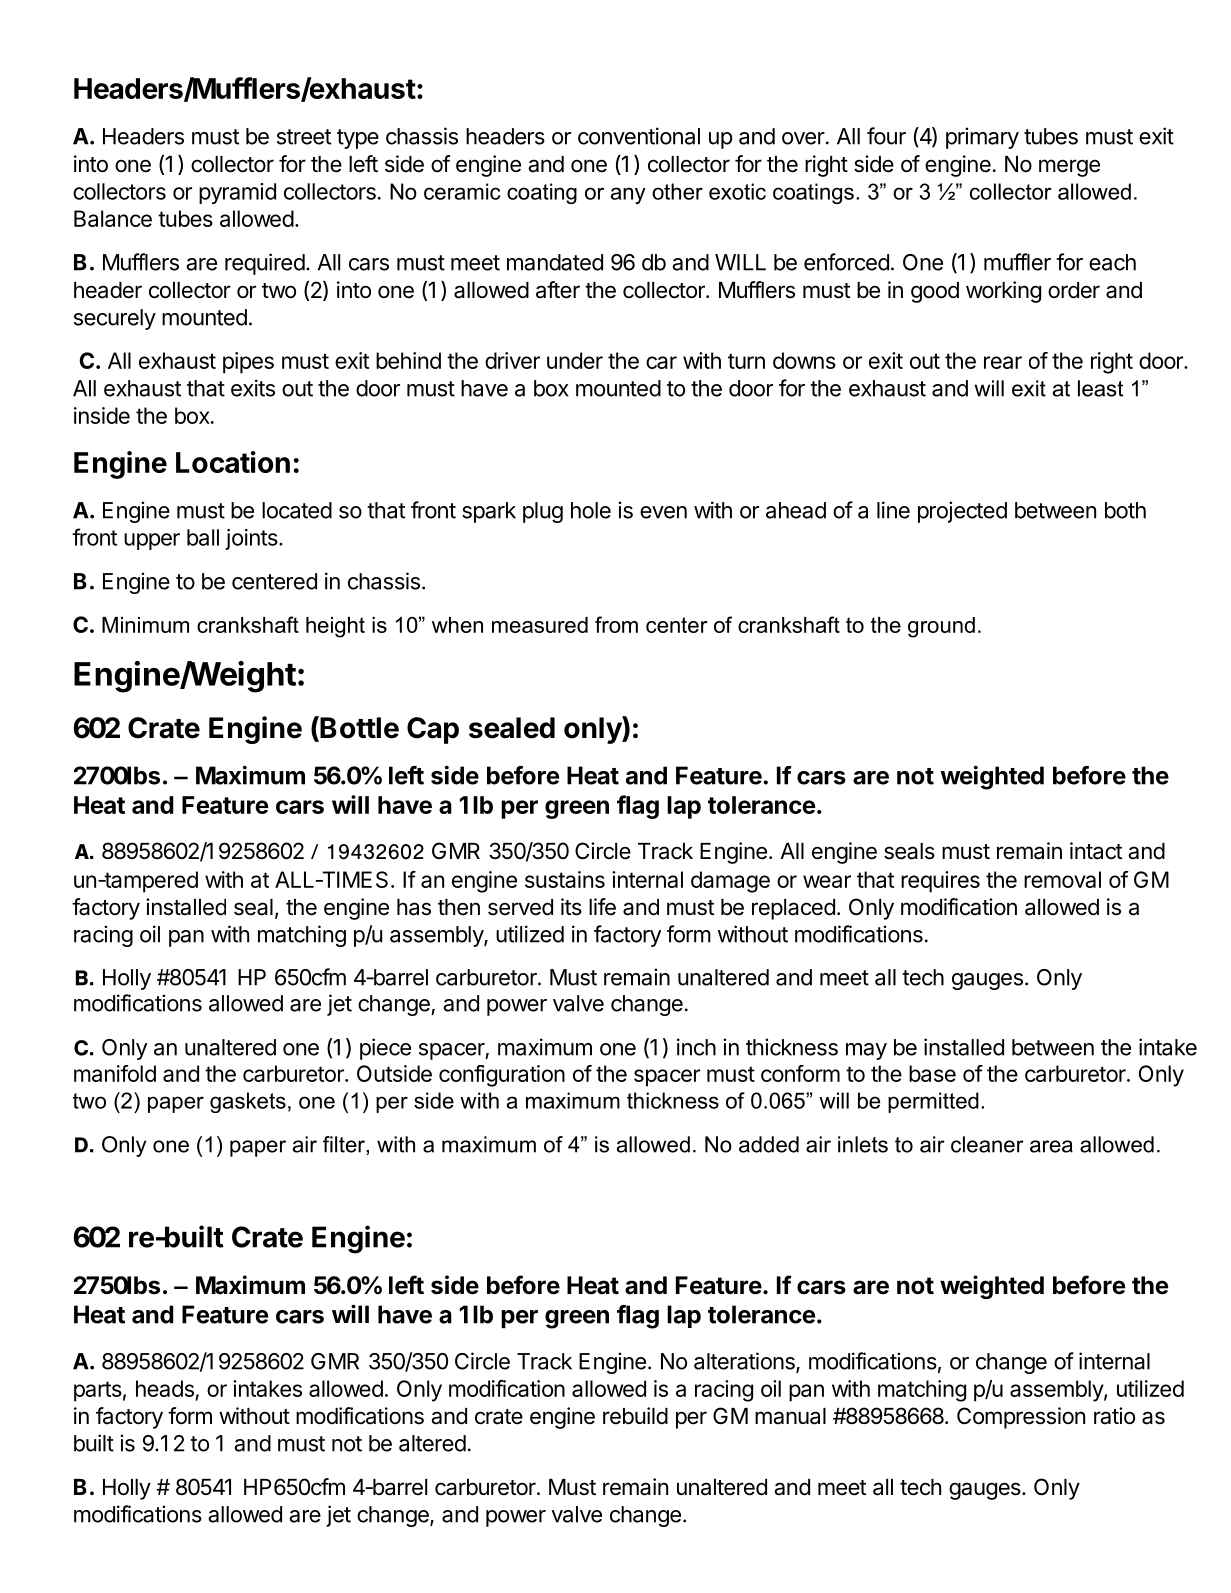 This screenshot has width=1231, height=1593. What do you see at coordinates (1096, 851) in the screenshot?
I see `intact` at bounding box center [1096, 851].
